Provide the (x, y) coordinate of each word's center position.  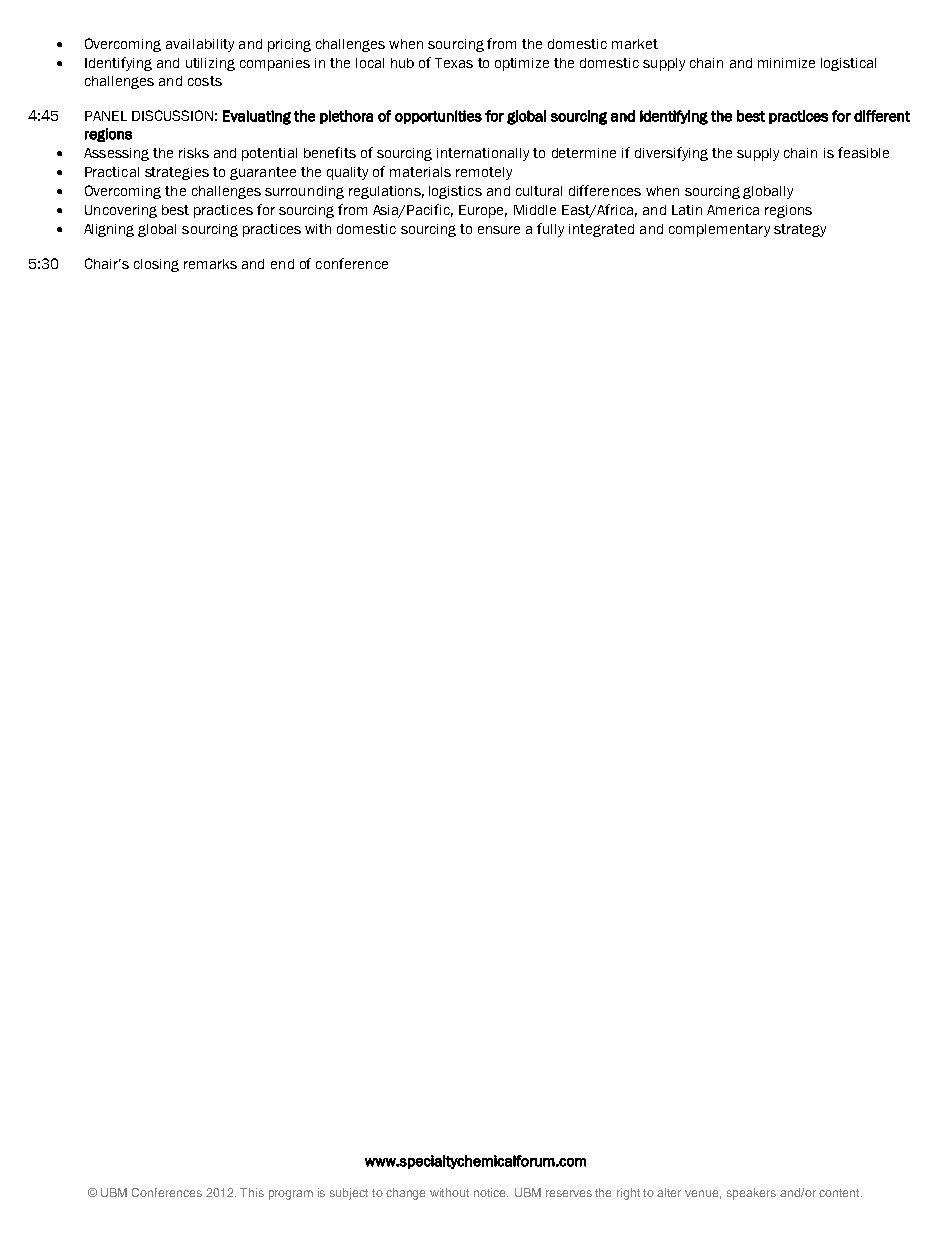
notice (491, 1192)
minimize (786, 63)
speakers (751, 1194)
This (252, 1192)
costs (205, 81)
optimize (522, 64)
